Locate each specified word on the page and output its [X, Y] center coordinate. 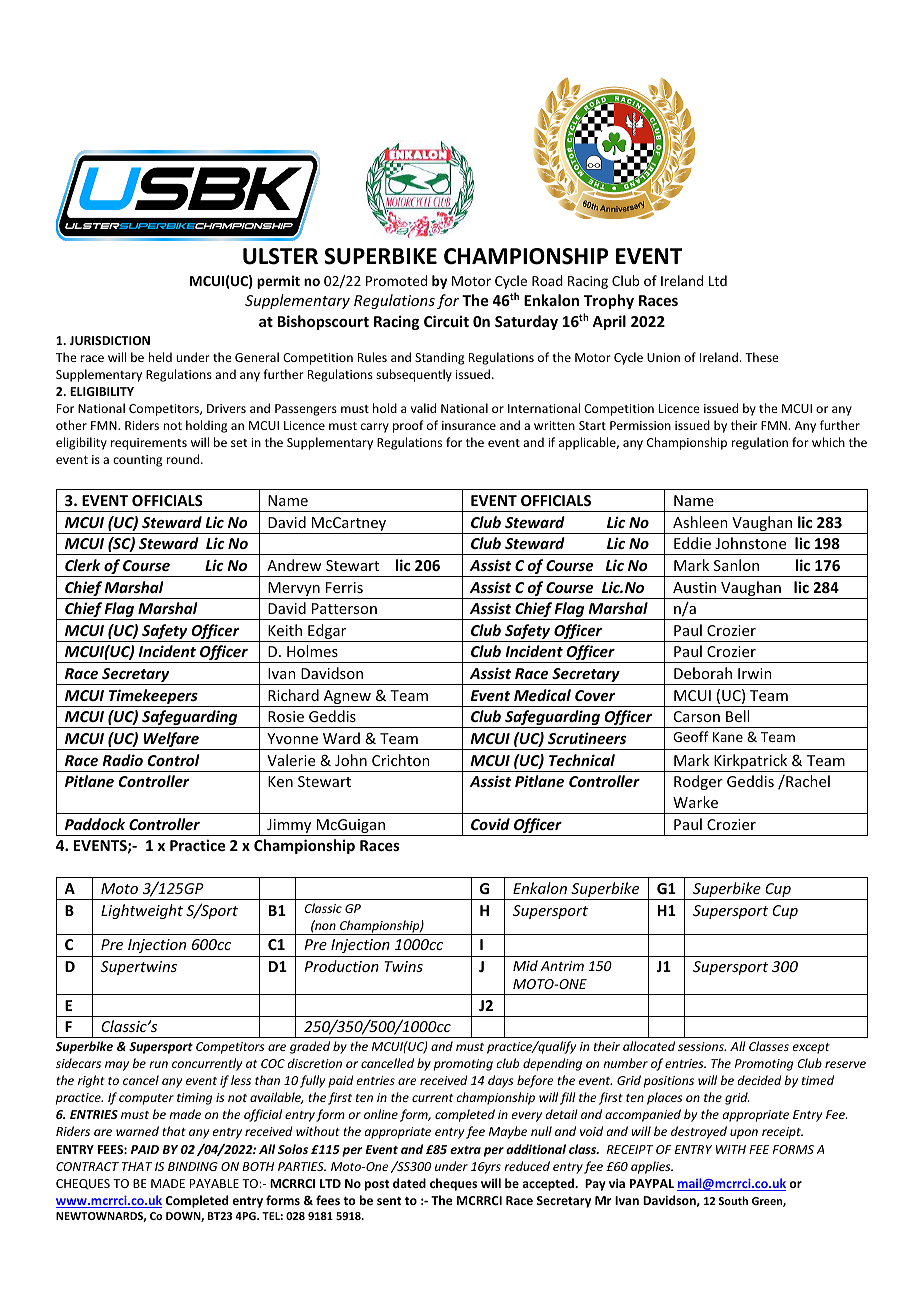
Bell [737, 716]
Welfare [171, 741]
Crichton [401, 760]
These [762, 357]
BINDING [193, 1166]
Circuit [446, 321]
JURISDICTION [110, 340]
